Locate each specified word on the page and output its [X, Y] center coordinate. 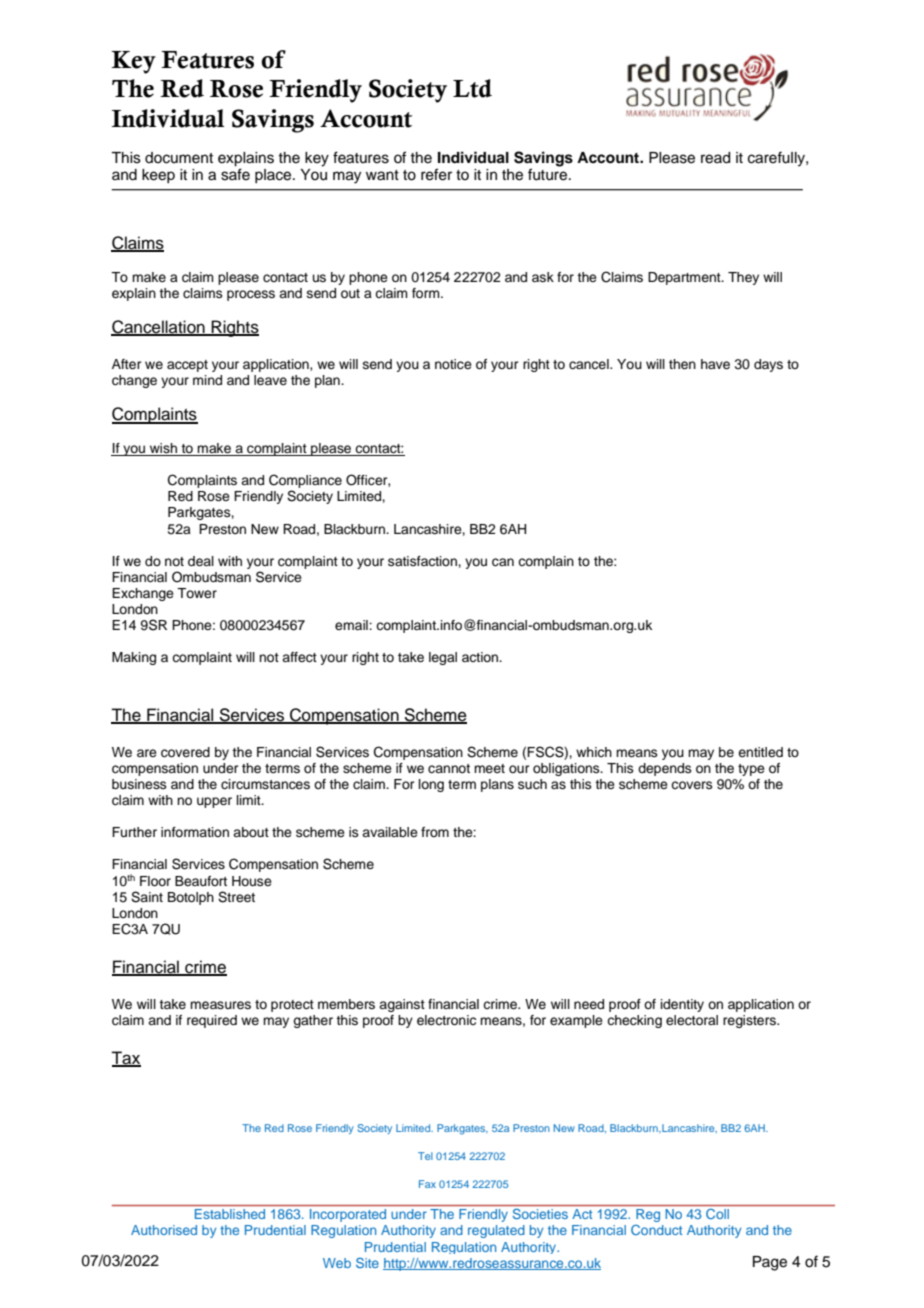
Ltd [472, 88]
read [715, 158]
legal [443, 658]
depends [665, 769]
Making [134, 658]
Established [230, 1214]
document [179, 158]
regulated [496, 1231]
